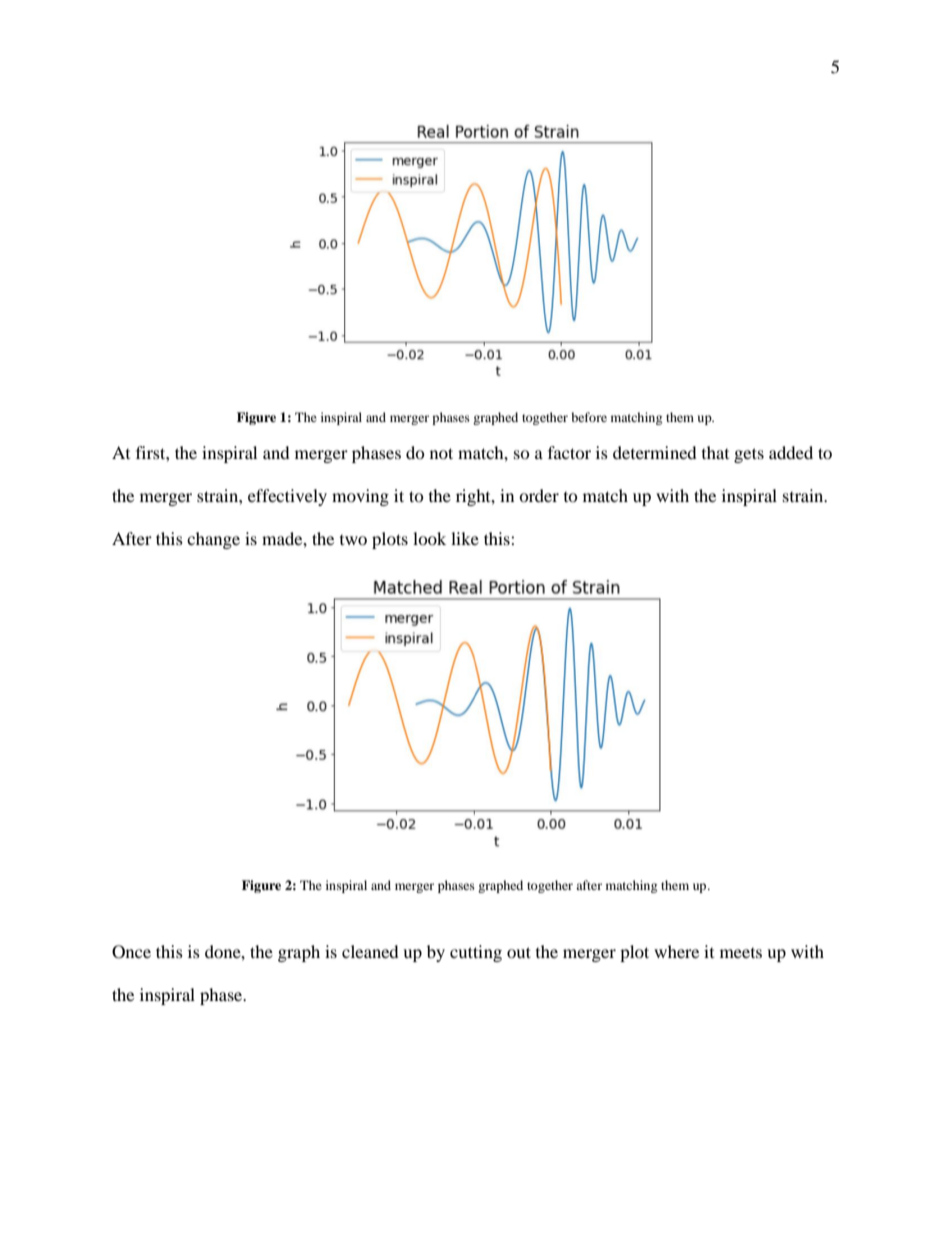  Describe the element at coordinates (213, 540) in the page. I see `change` at that location.
